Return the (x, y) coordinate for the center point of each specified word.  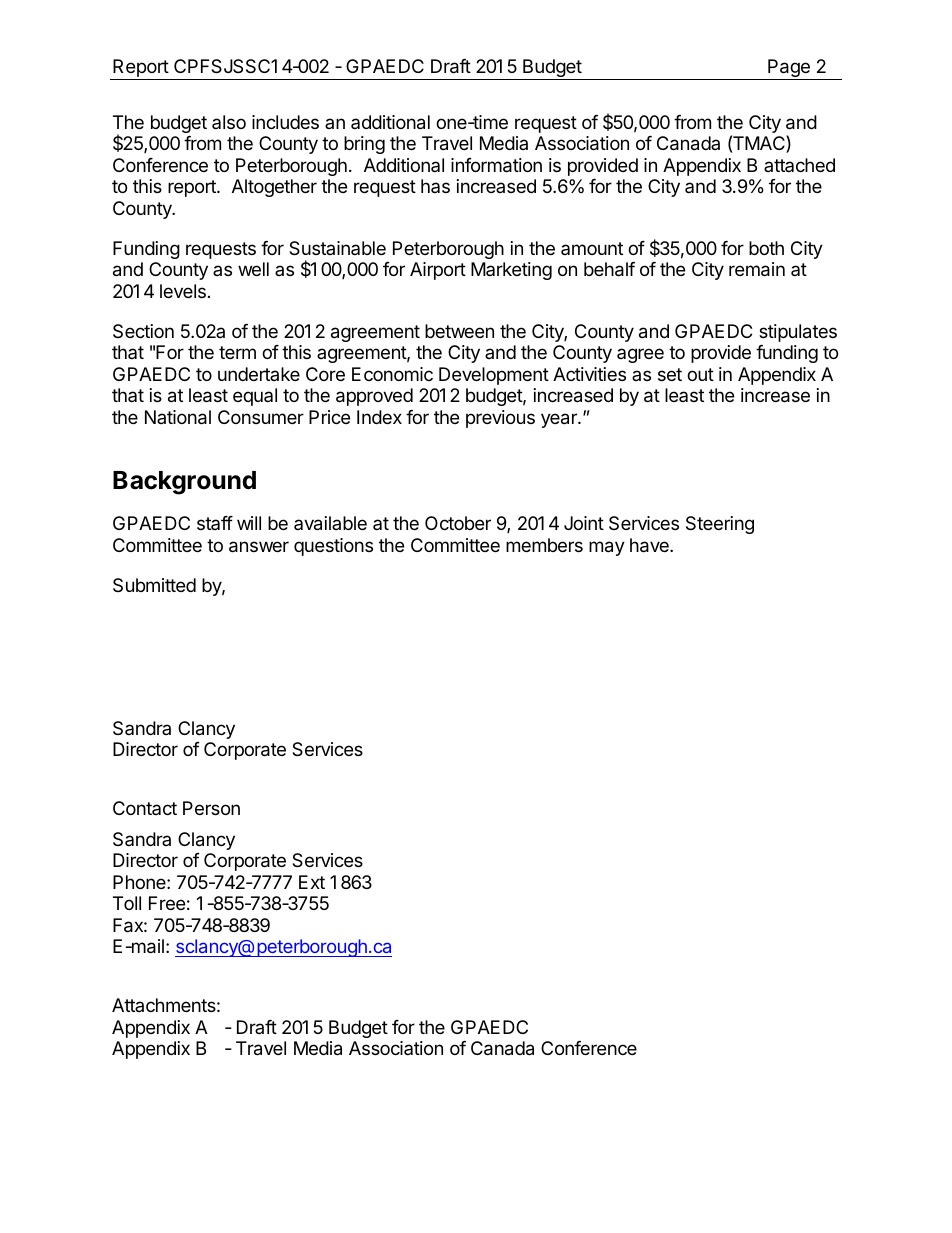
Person (211, 808)
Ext (312, 882)
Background (184, 483)
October (458, 523)
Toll (127, 903)
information (496, 165)
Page (789, 69)
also (229, 122)
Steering (720, 525)
